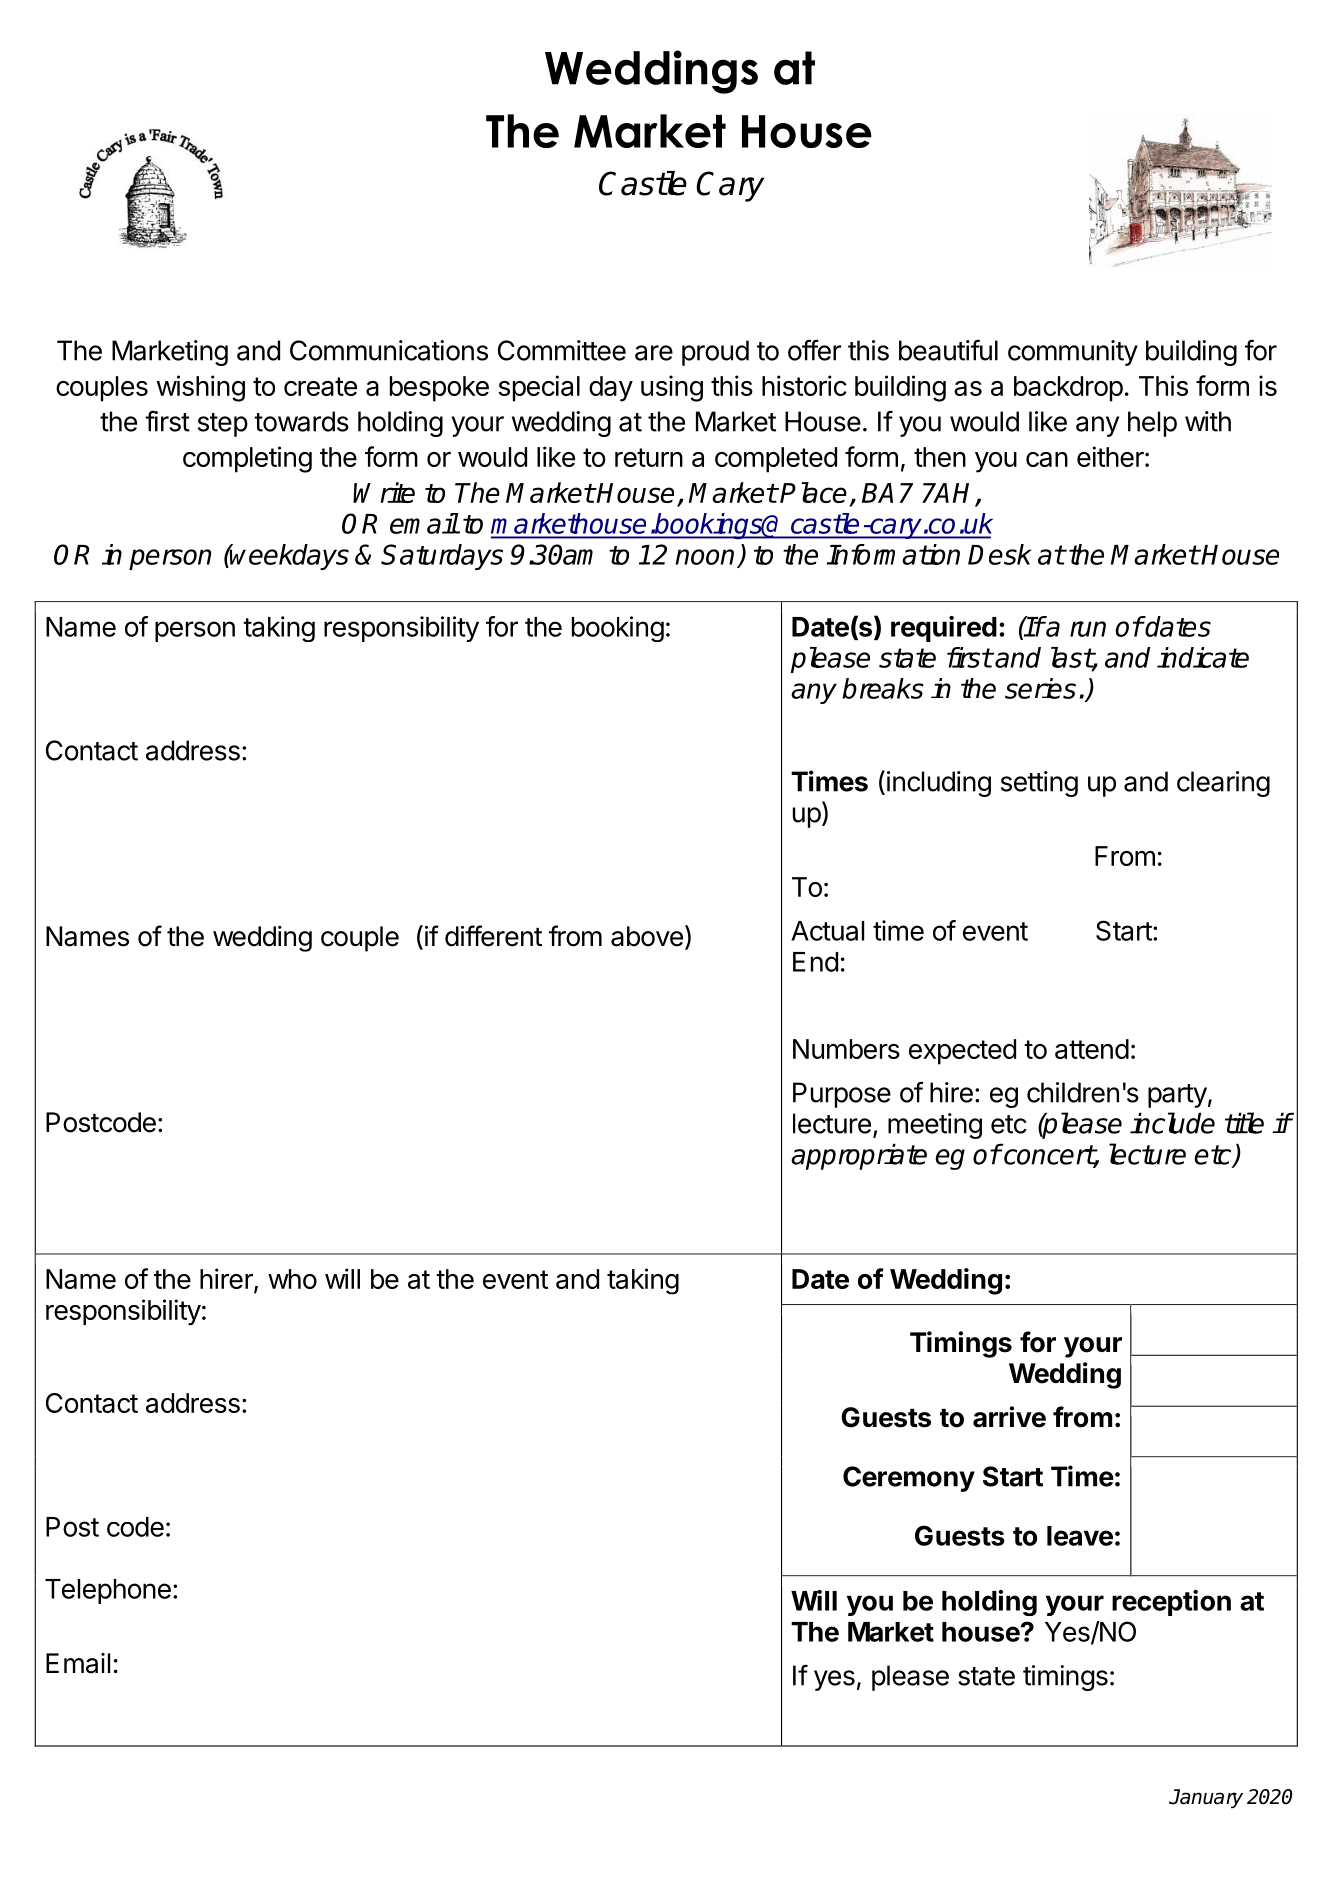 Image resolution: width=1335 pixels, height=1889 pixels. I want to click on using, so click(672, 388).
